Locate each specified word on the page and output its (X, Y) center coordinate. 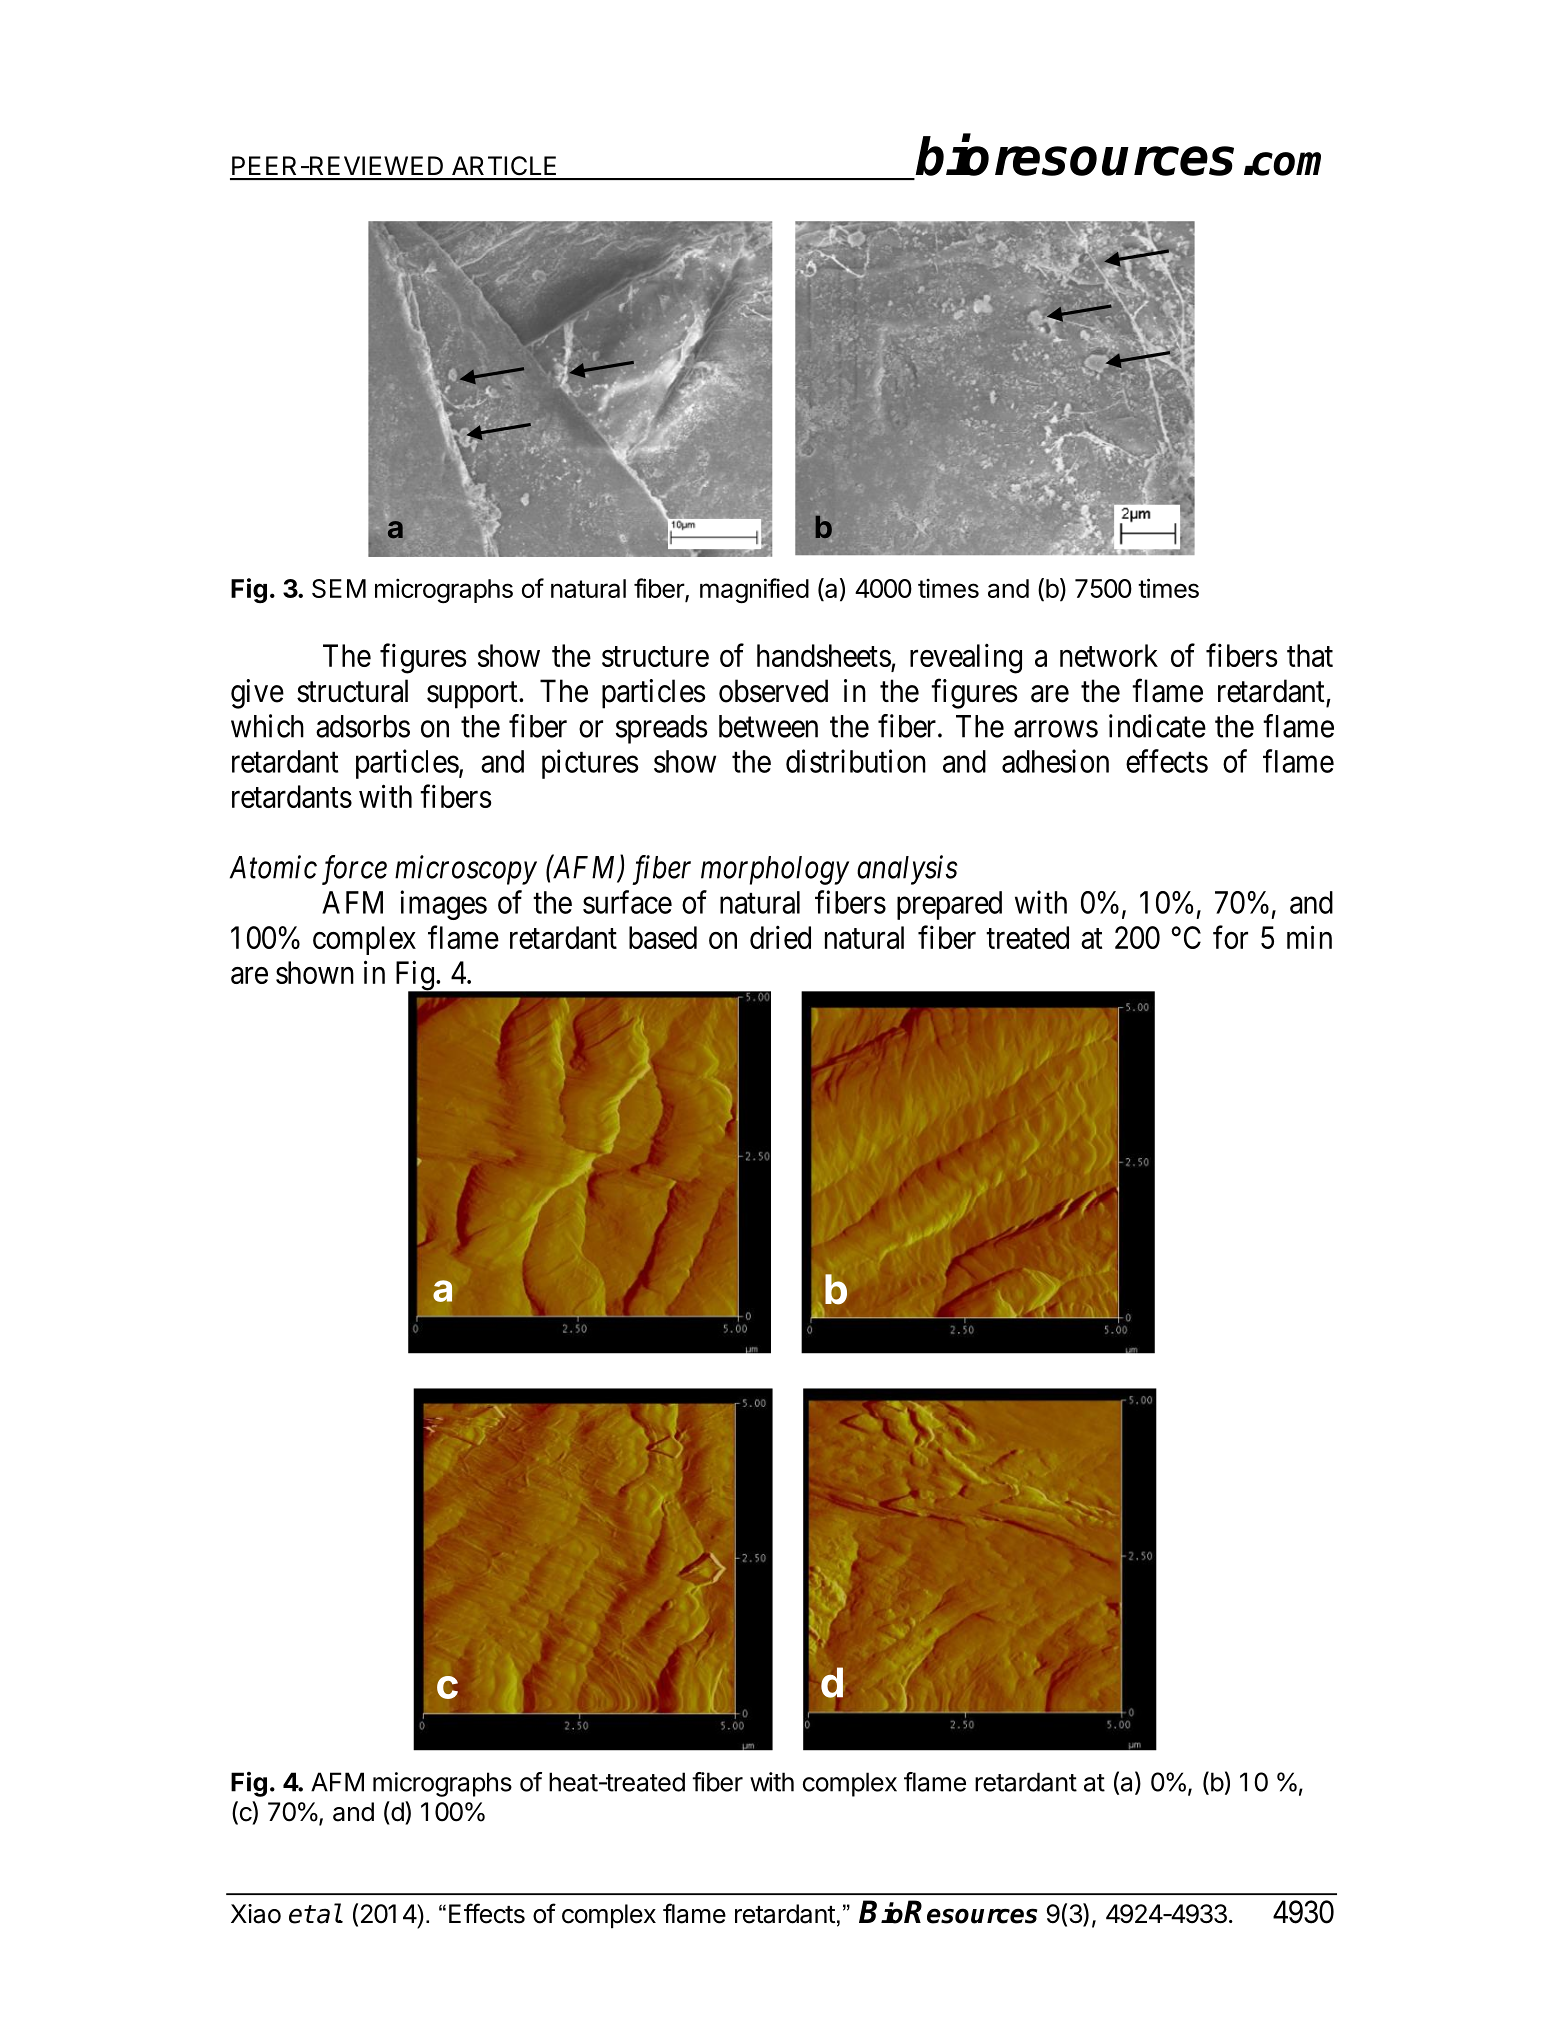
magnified (754, 591)
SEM (339, 588)
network (1109, 655)
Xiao (256, 1914)
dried (780, 937)
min (1309, 937)
